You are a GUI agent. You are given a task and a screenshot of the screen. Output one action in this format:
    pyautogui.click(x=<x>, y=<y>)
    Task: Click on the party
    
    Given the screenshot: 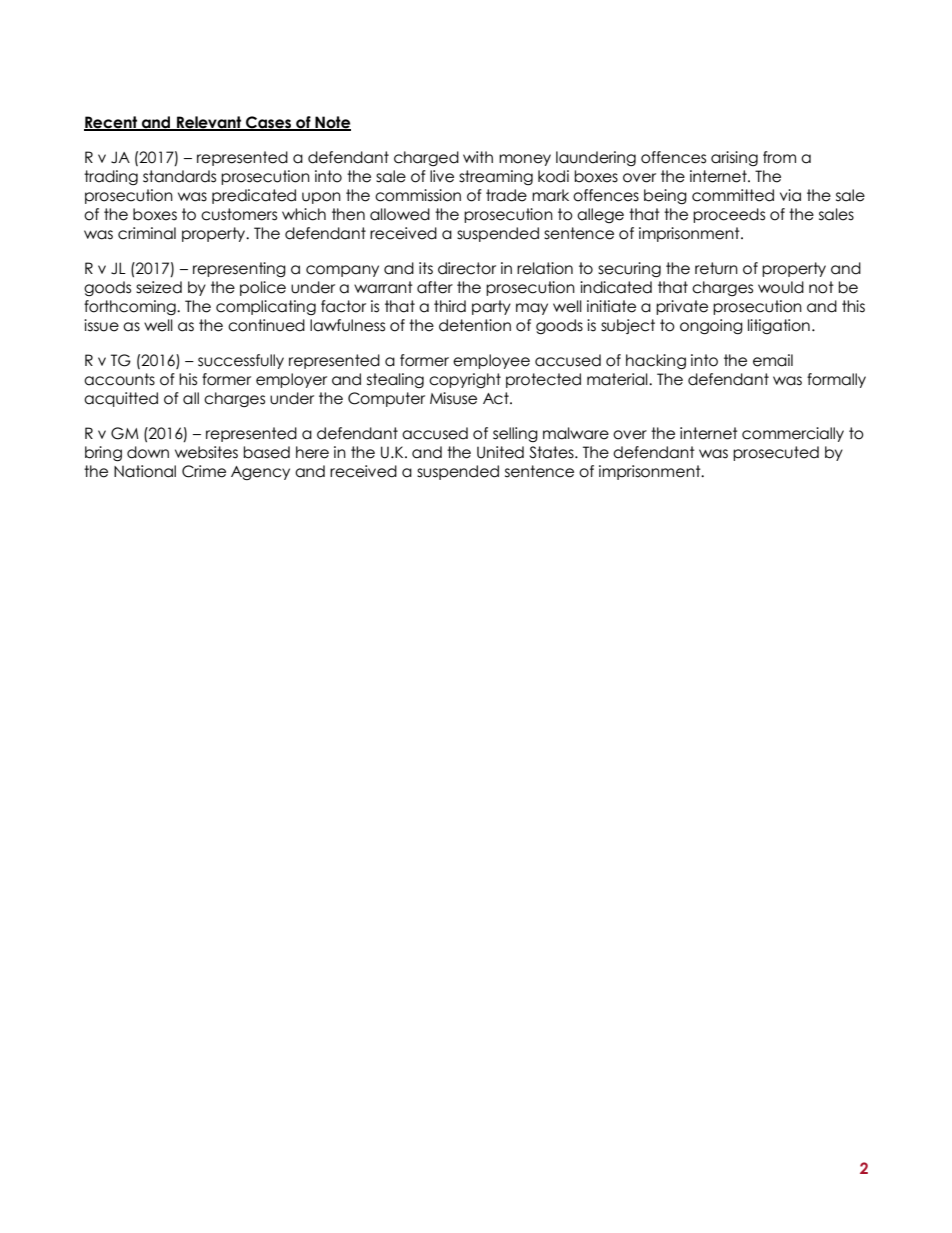 What is the action you would take?
    pyautogui.click(x=491, y=307)
